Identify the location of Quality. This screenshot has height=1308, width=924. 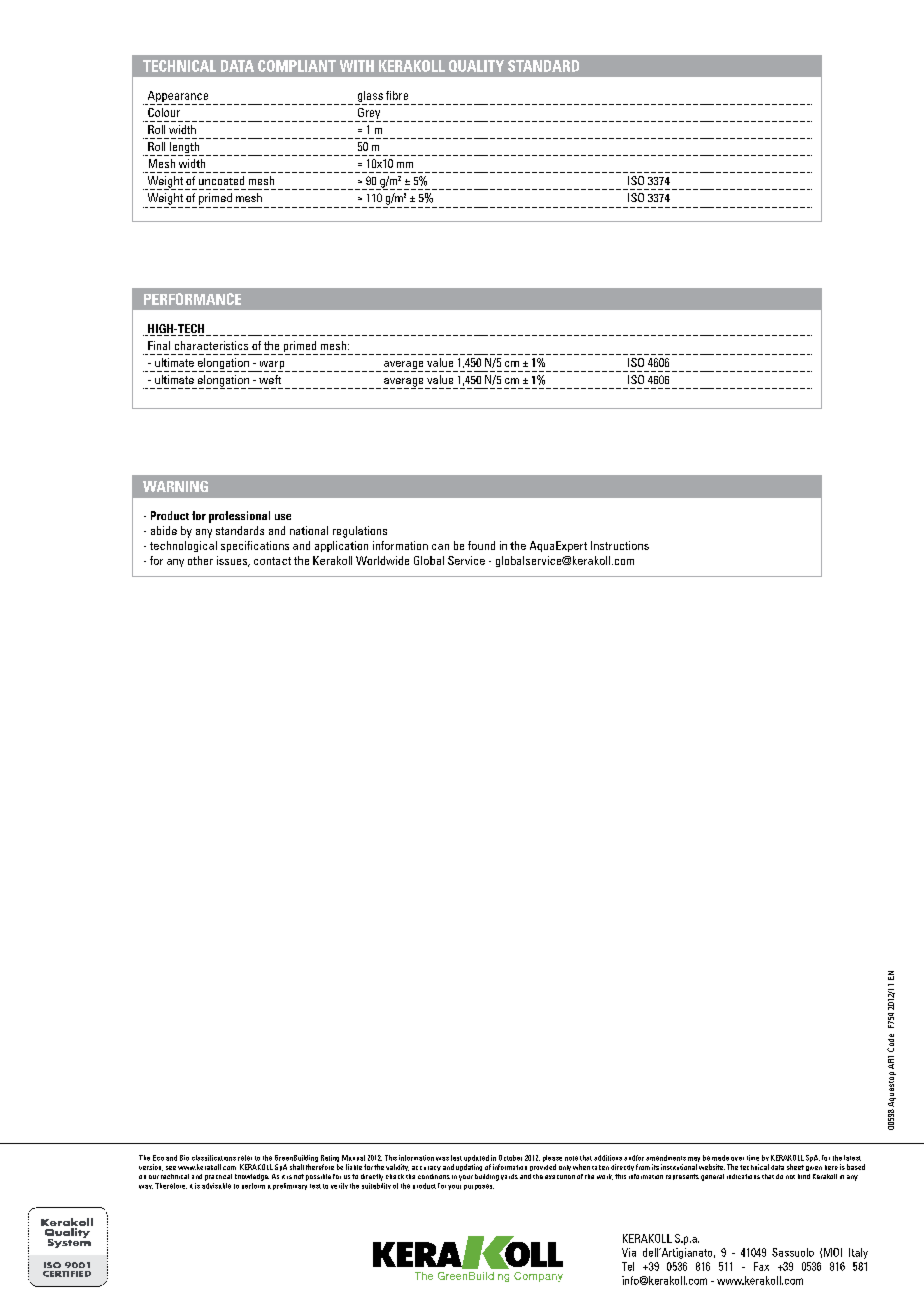
(476, 66).
